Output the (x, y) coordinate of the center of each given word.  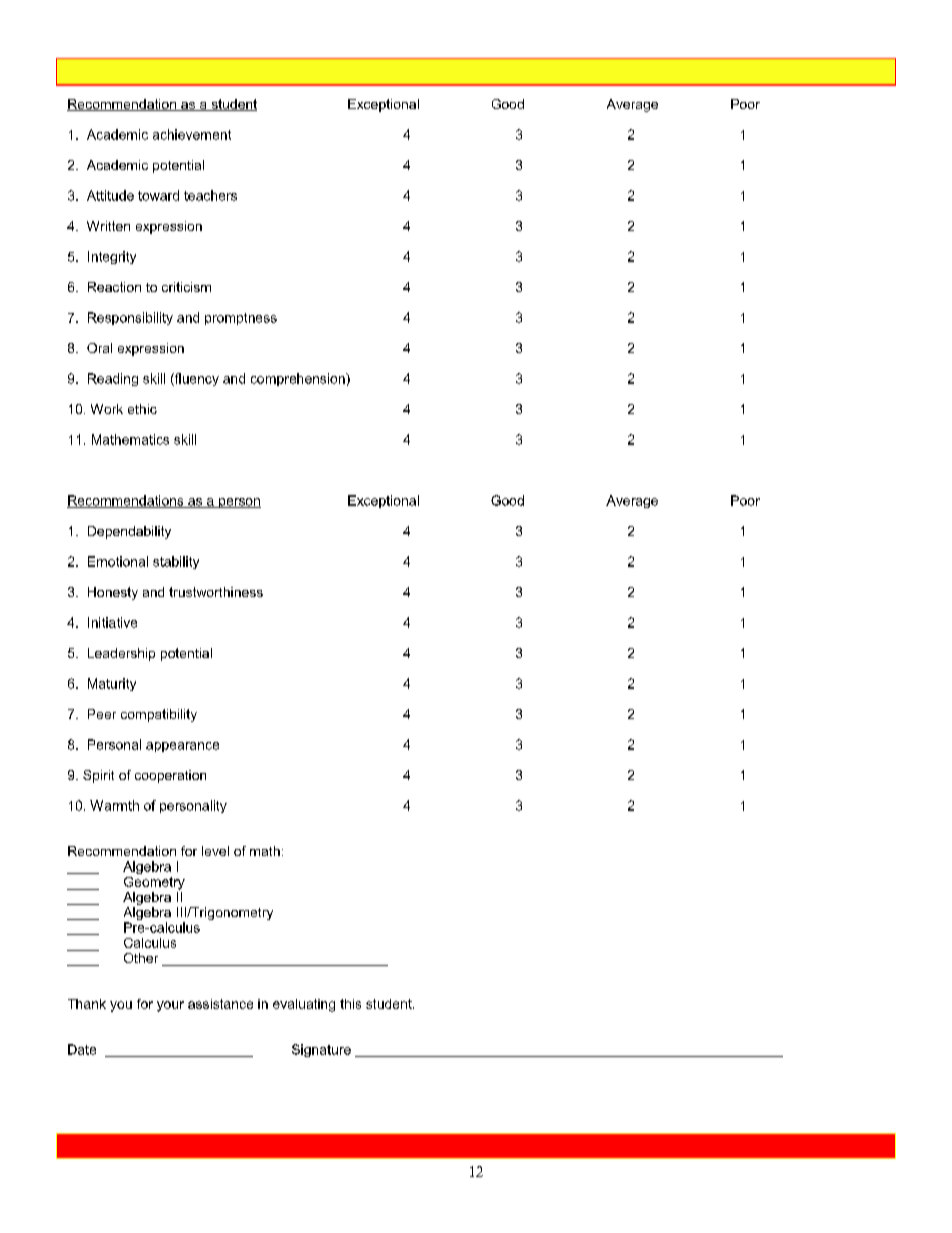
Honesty (113, 593)
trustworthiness (216, 592)
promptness (241, 319)
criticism (186, 287)
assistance (220, 1004)
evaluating (304, 1005)
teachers (210, 195)
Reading (113, 379)
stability (176, 562)
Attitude (110, 195)
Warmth (114, 805)
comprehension (299, 379)
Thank (87, 1004)
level (215, 851)
